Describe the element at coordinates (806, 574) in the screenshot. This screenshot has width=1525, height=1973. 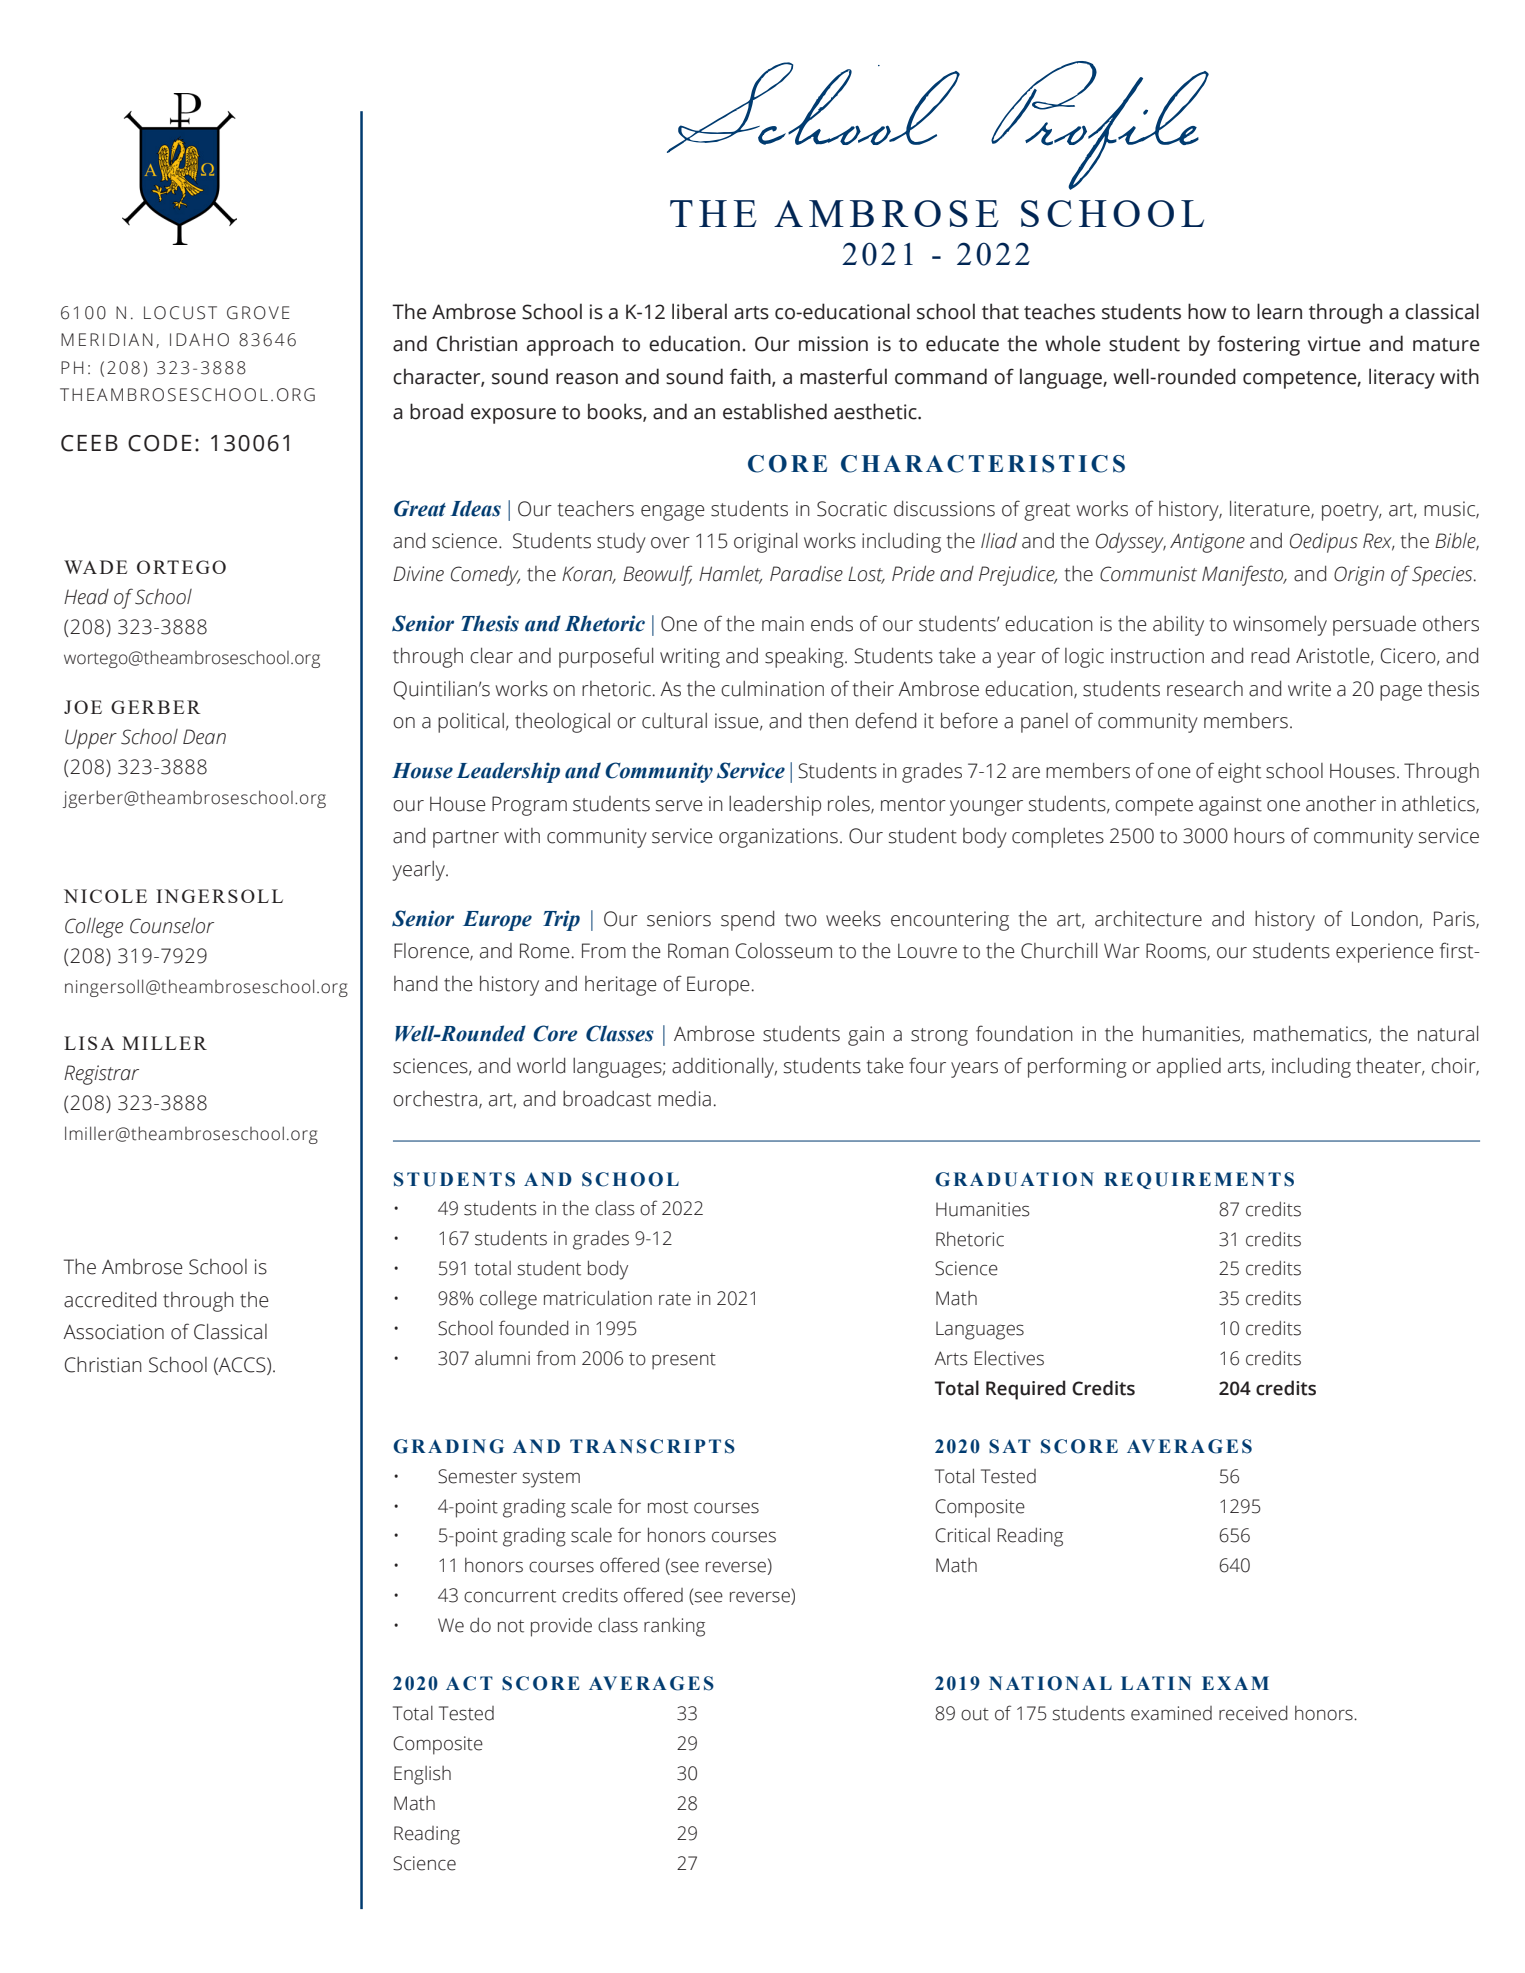
I see `Paradise` at that location.
